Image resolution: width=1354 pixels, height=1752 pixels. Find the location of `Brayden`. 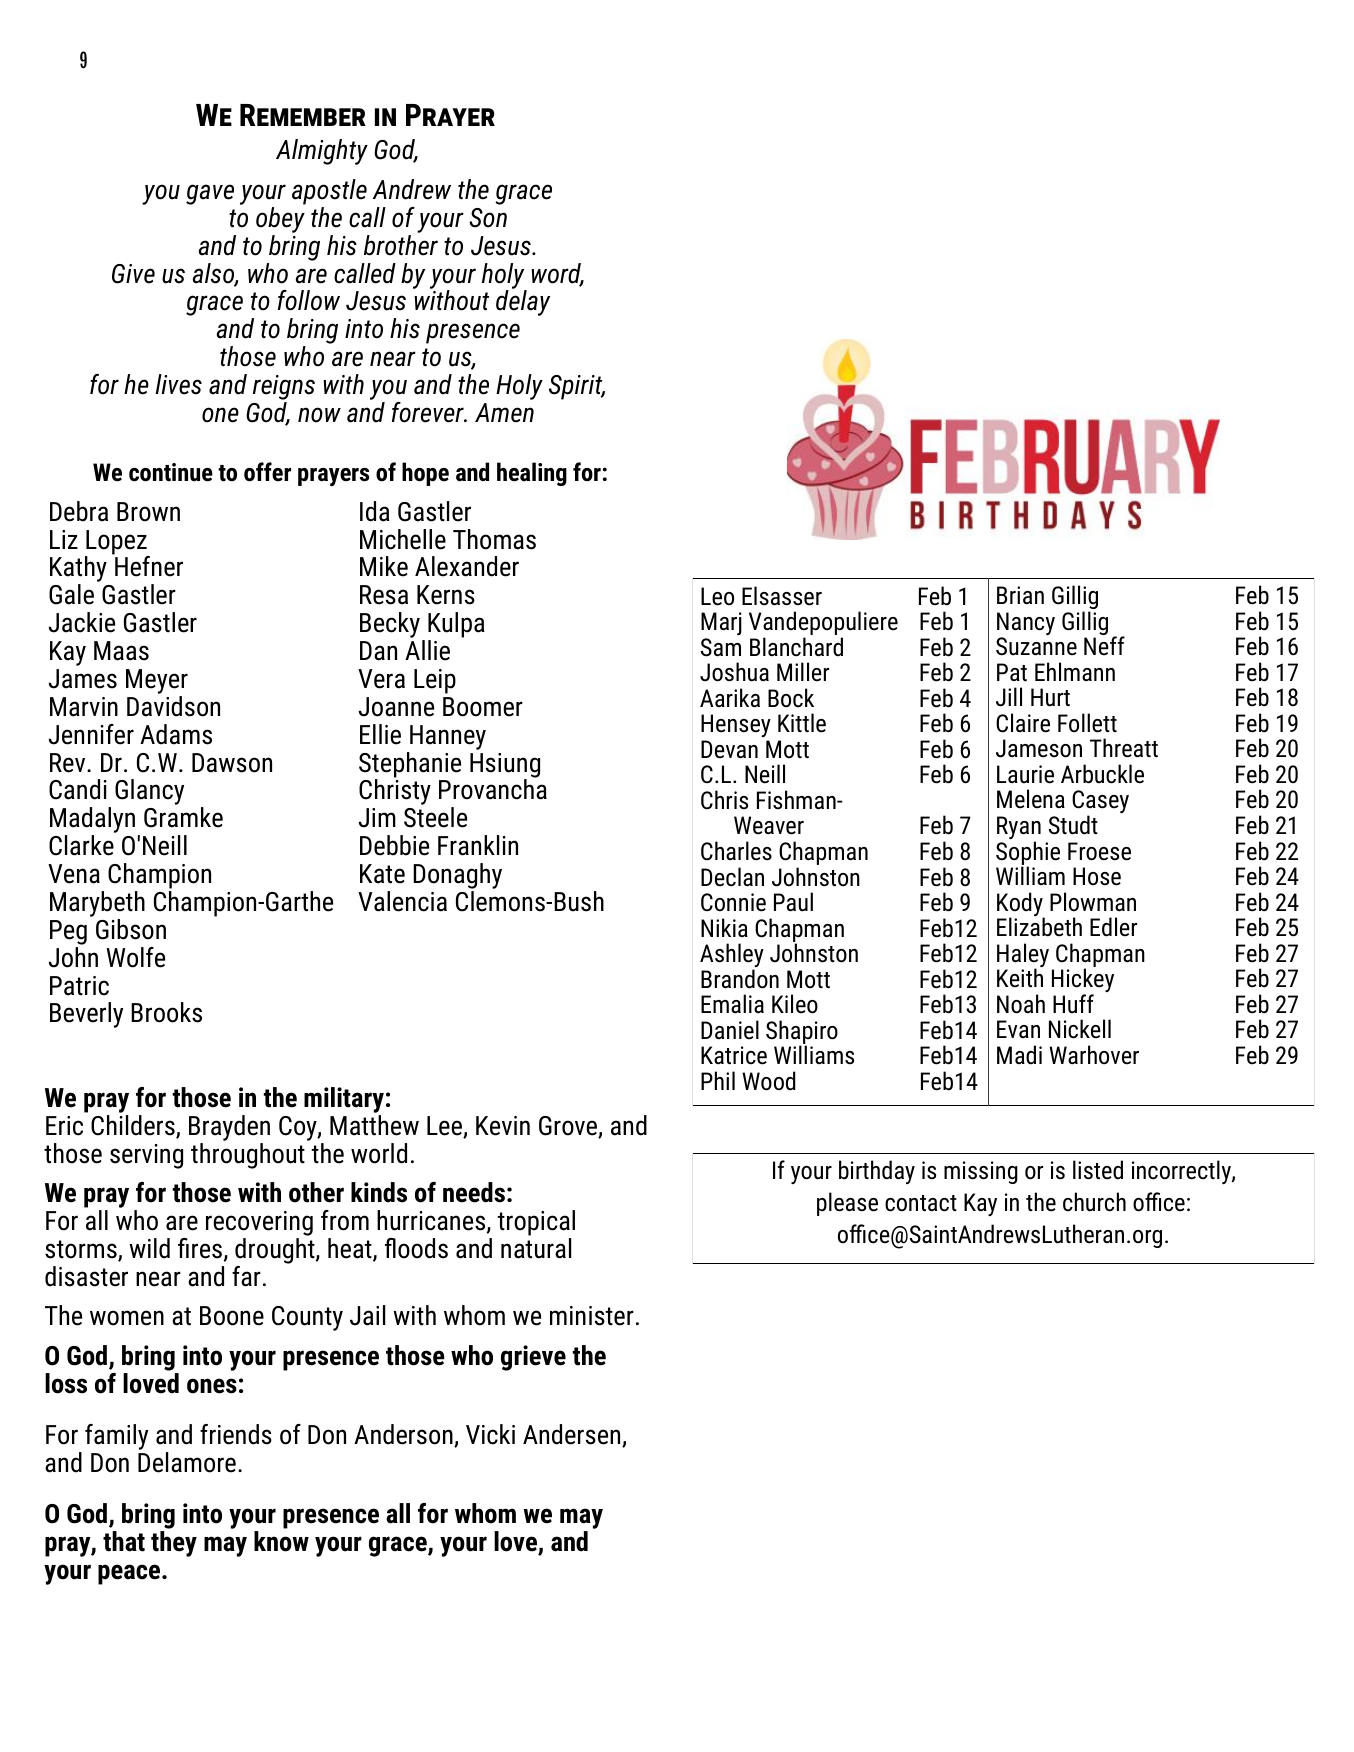

Brayden is located at coordinates (229, 1129).
